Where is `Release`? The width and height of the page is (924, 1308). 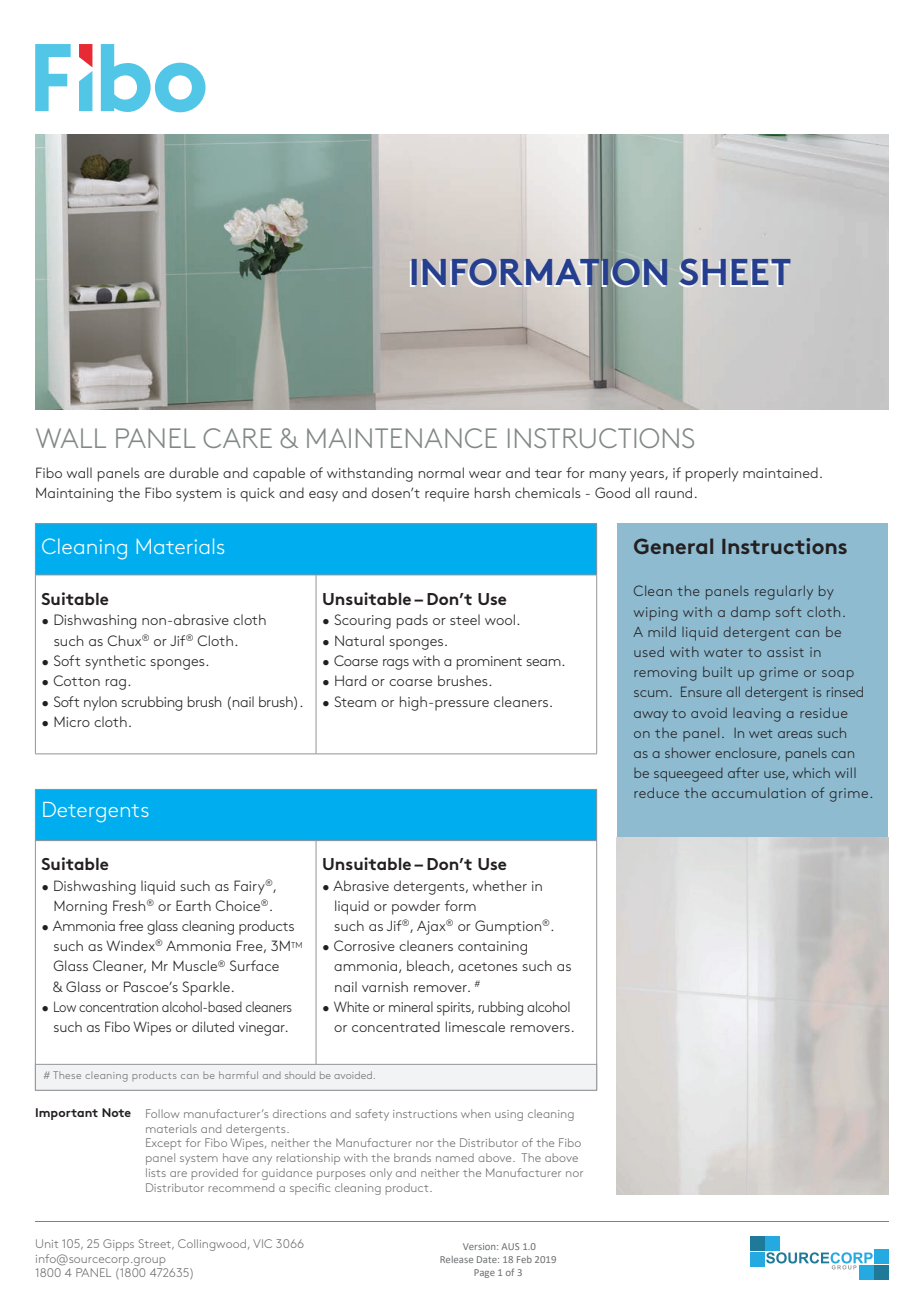
Release is located at coordinates (456, 1259).
